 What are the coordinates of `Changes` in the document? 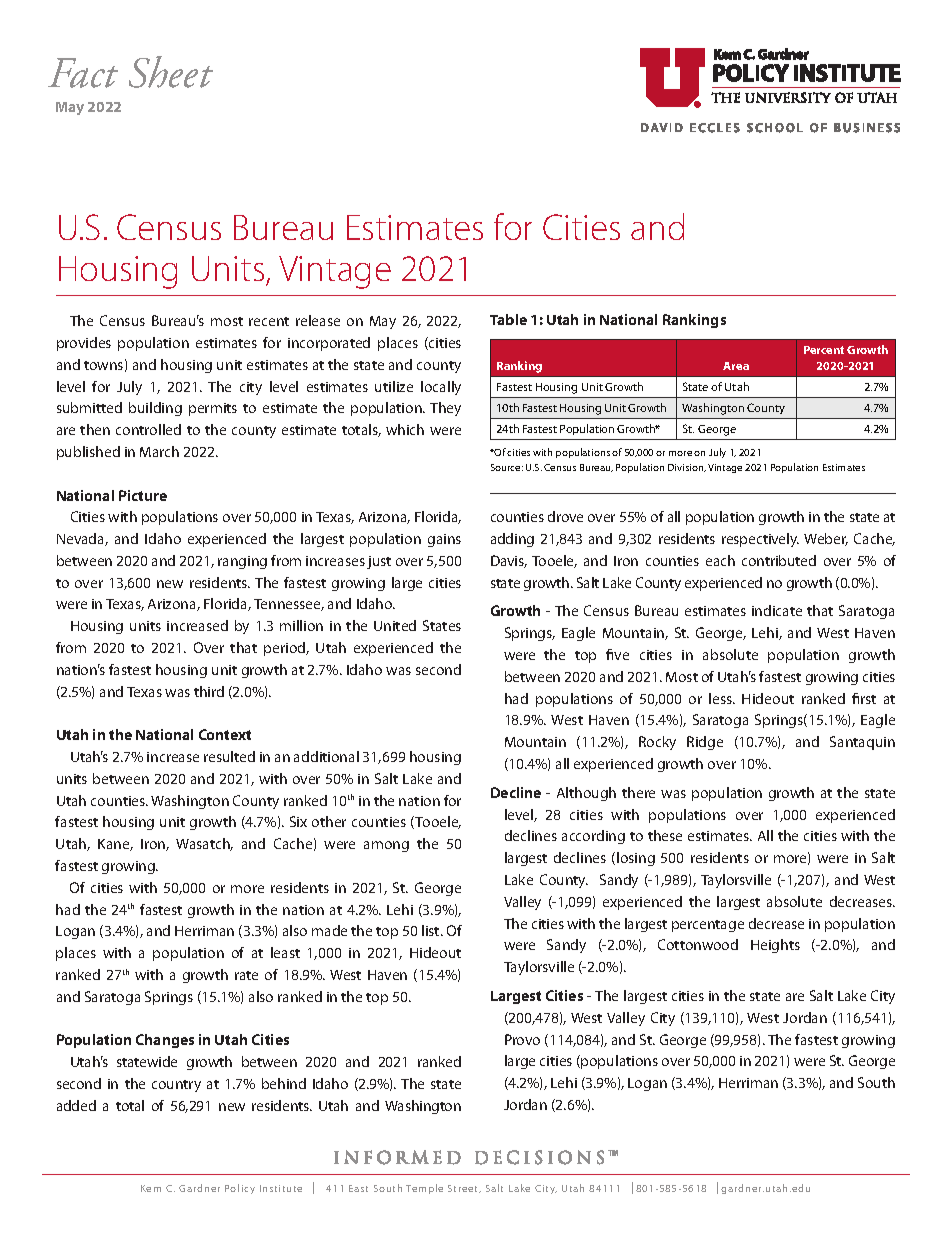 It's located at (165, 1041).
